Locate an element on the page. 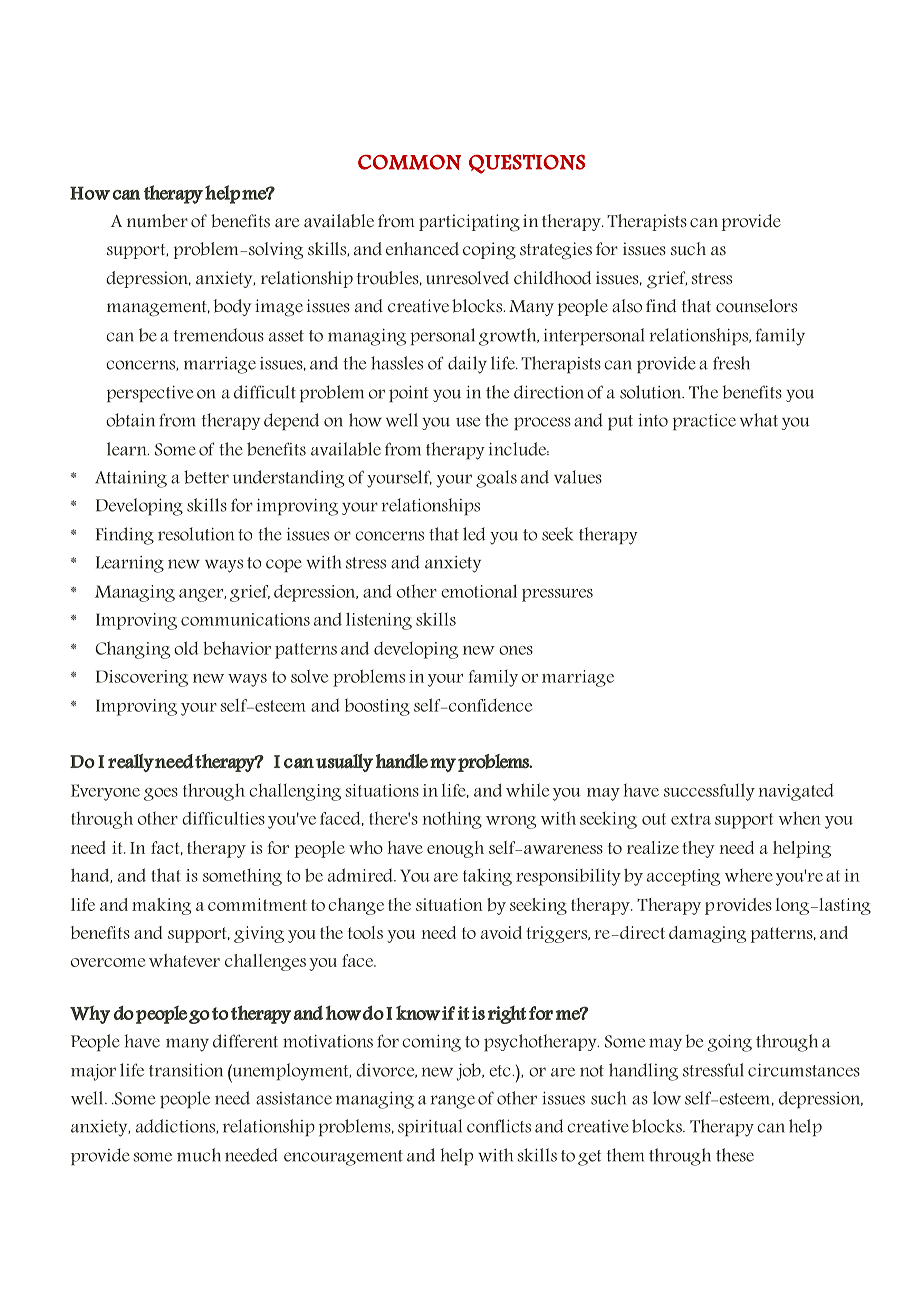 This document has width=924, height=1307. extra is located at coordinates (691, 819).
